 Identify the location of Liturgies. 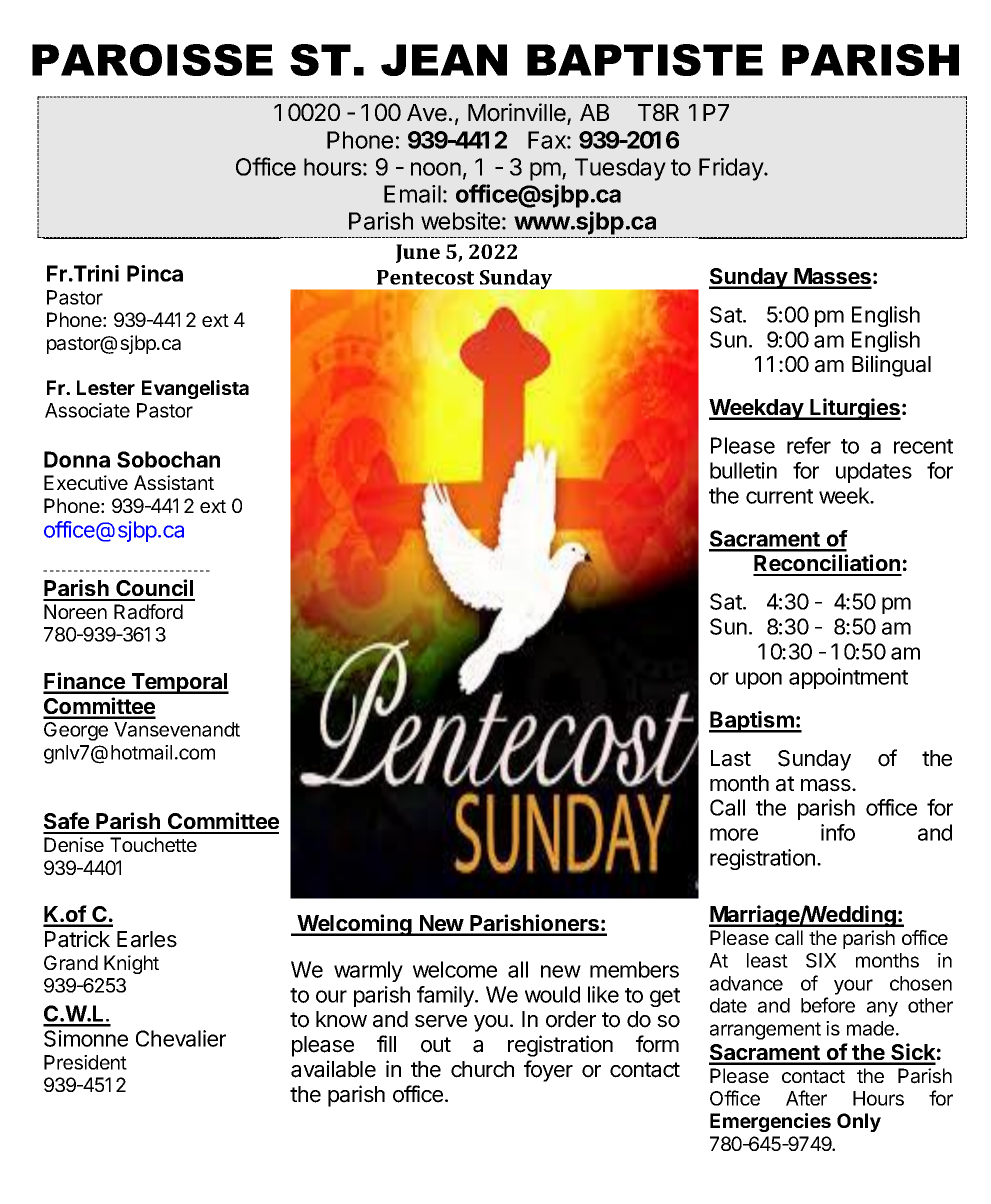
(854, 409).
